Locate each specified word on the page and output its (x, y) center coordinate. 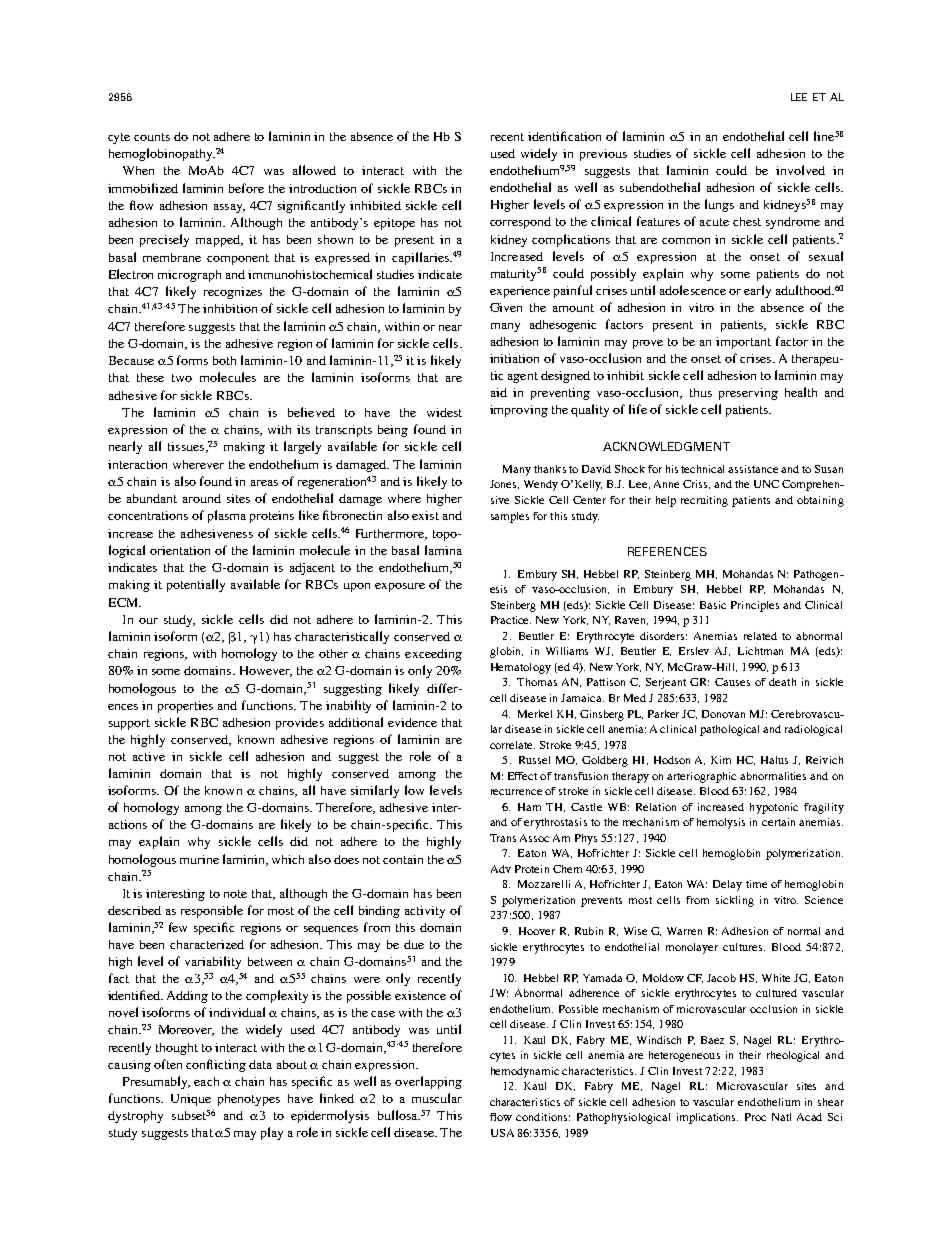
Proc (755, 1117)
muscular (437, 1098)
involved (800, 170)
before (246, 188)
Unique (191, 1100)
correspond (520, 223)
